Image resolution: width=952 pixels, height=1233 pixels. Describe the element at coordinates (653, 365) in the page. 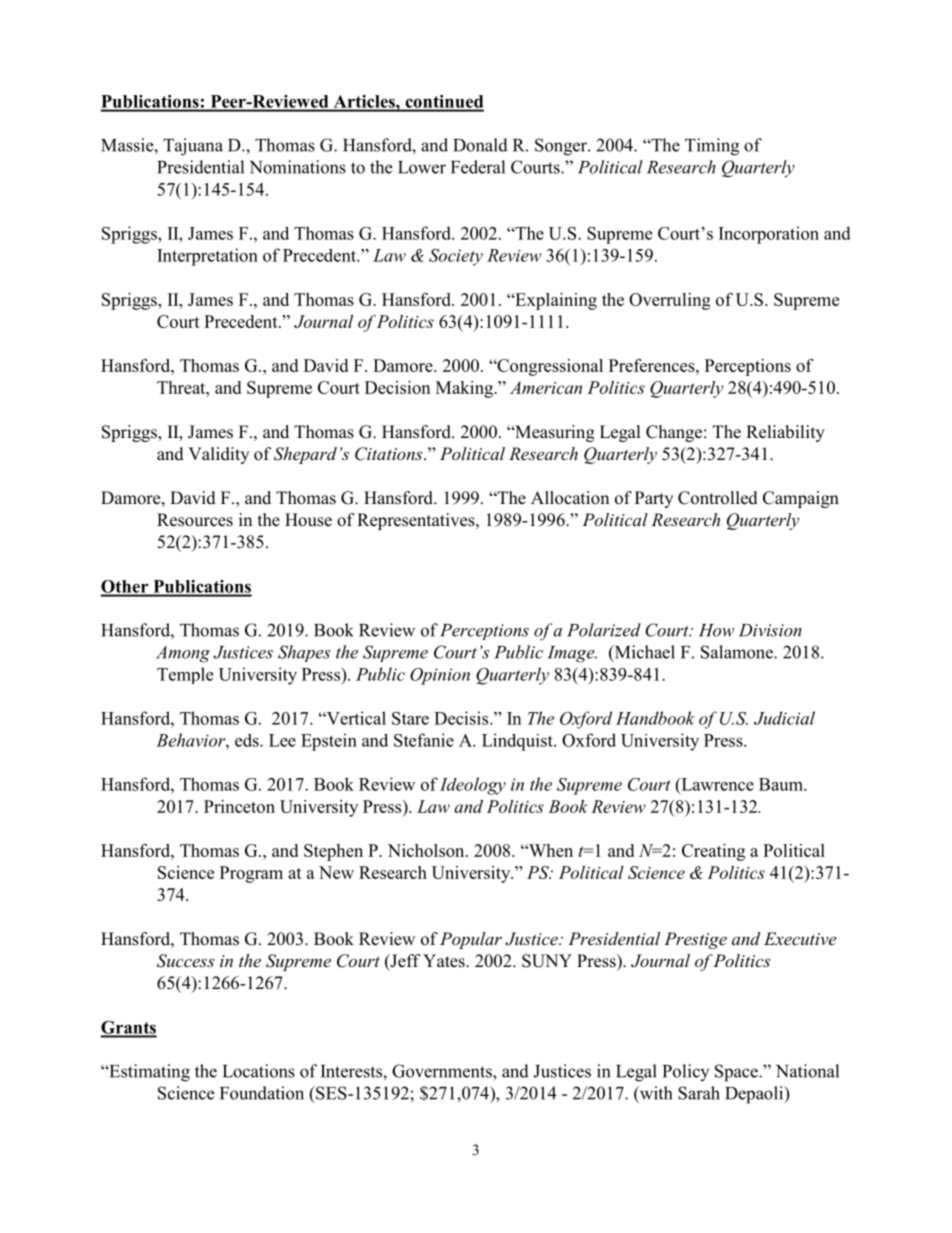

I see `Preferences` at that location.
